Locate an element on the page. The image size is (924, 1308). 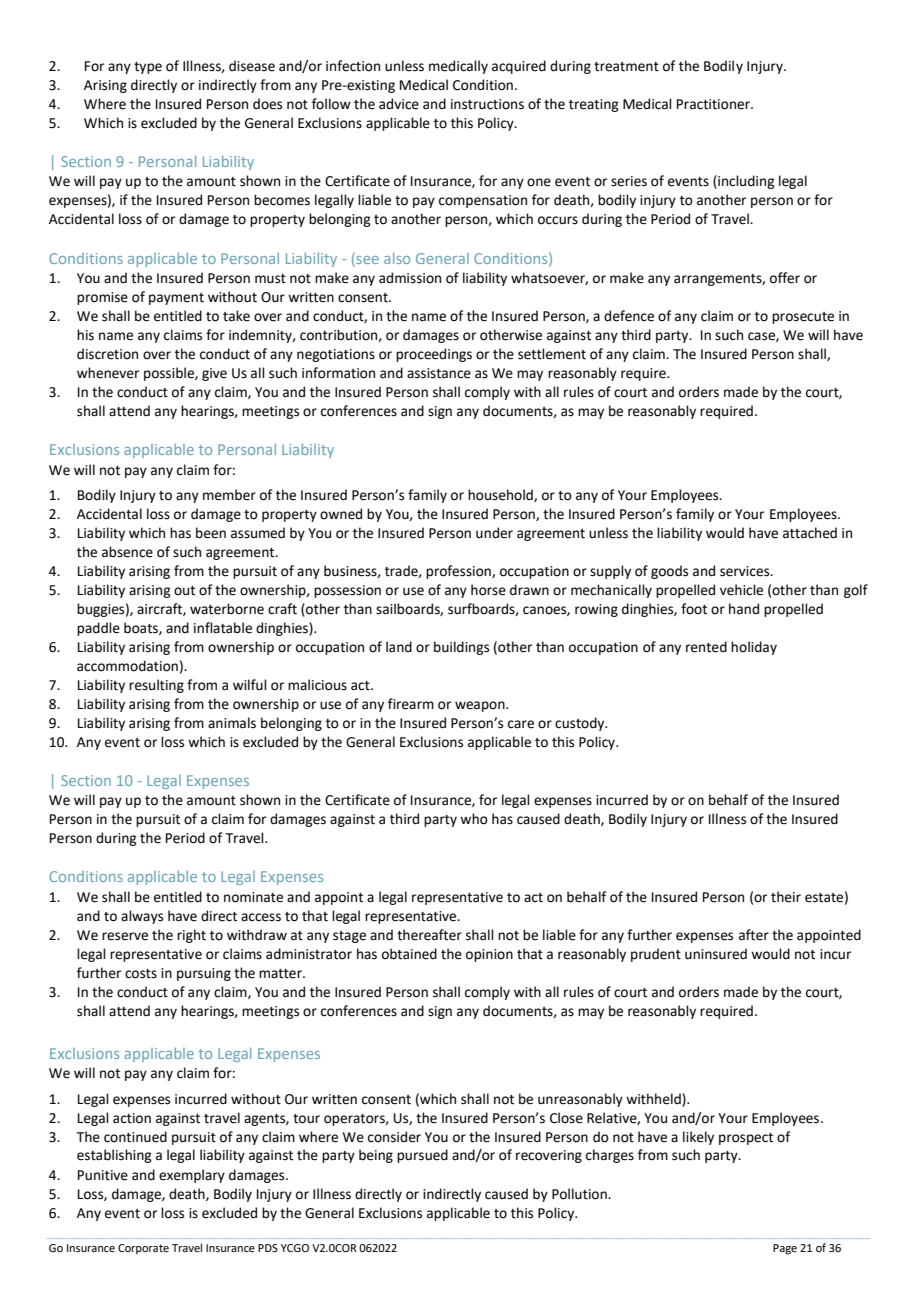
pursuing is located at coordinates (204, 974).
